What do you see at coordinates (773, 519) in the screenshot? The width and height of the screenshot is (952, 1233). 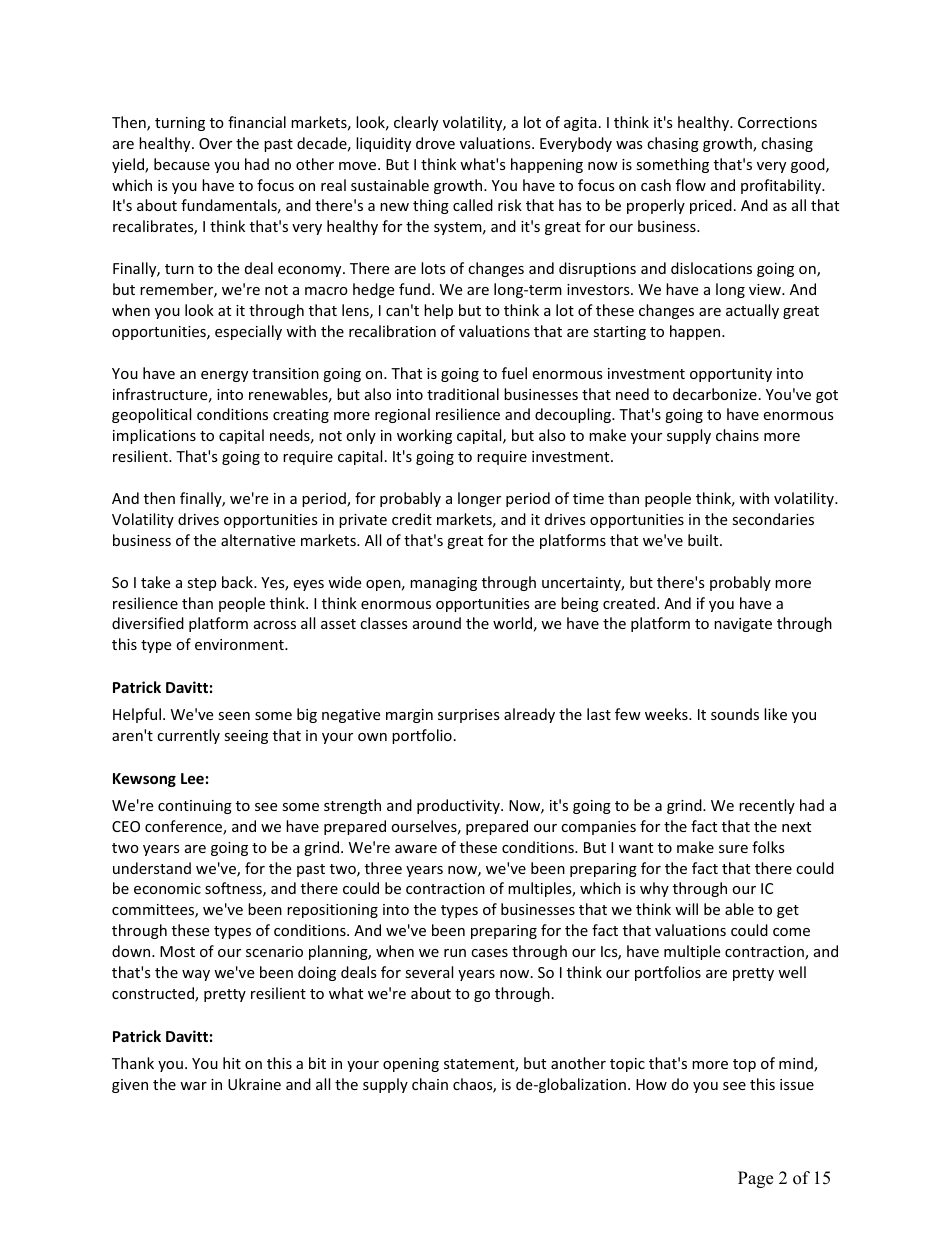 I see `secondaries` at bounding box center [773, 519].
